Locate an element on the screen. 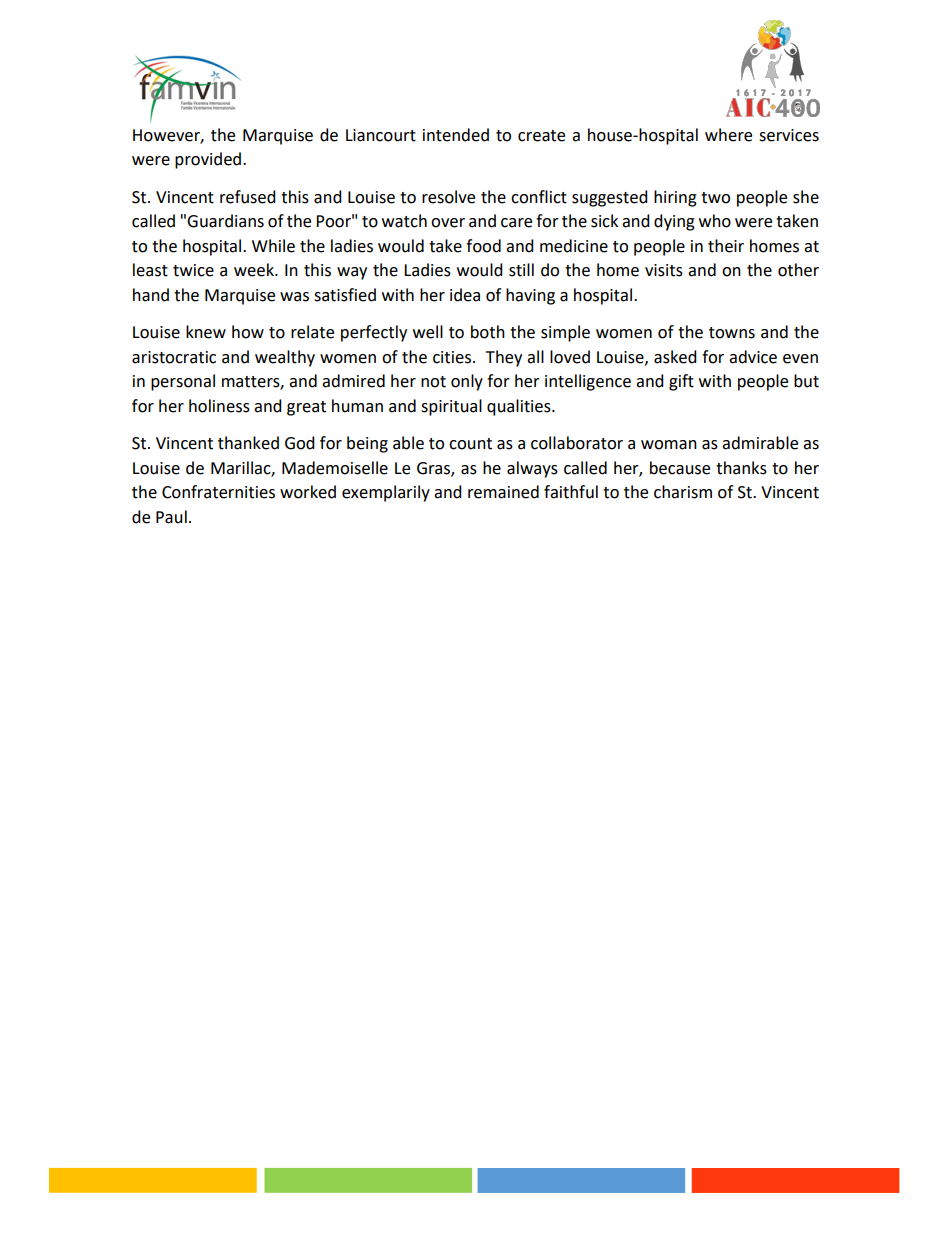  intended is located at coordinates (456, 135).
